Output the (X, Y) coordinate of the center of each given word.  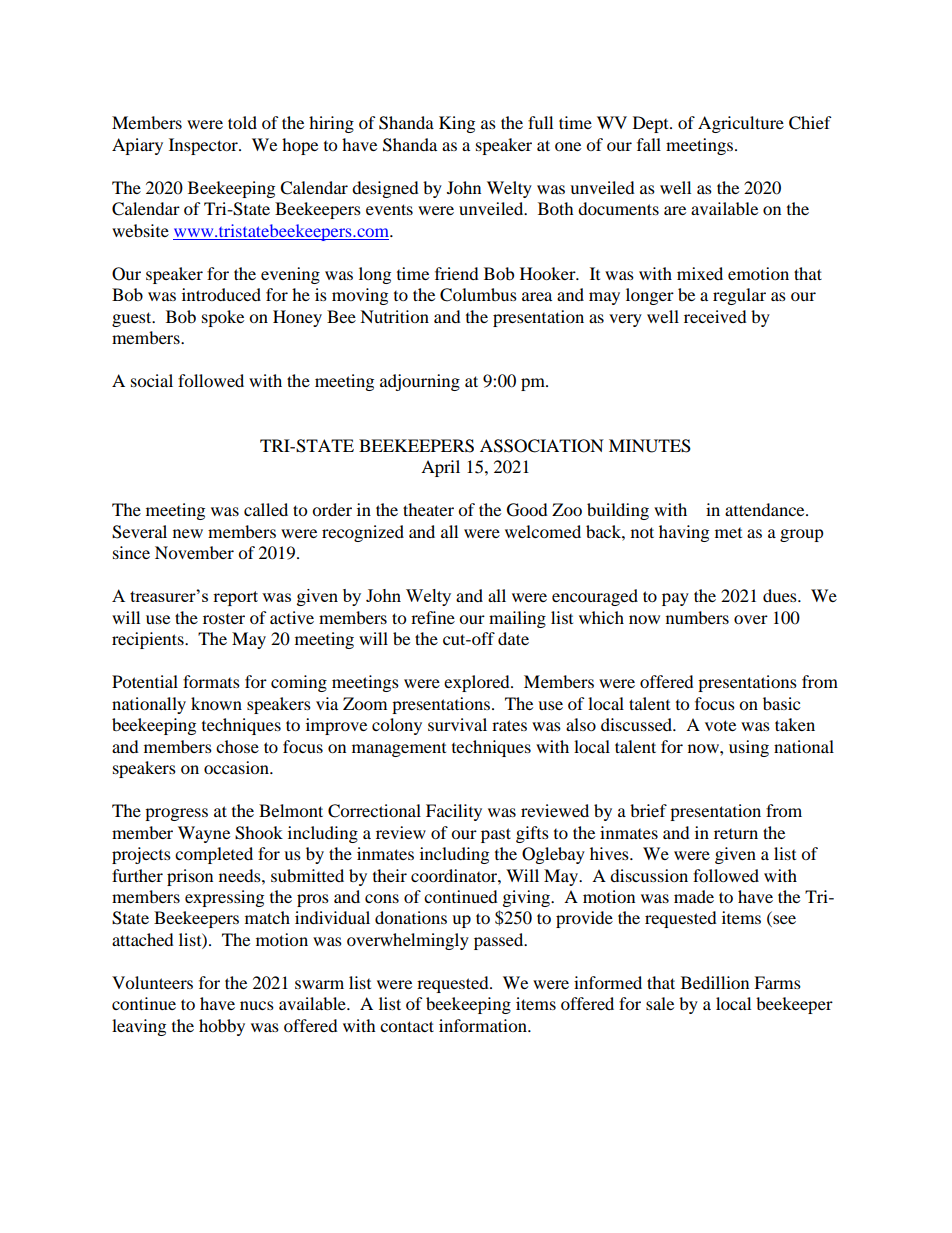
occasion (238, 767)
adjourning (420, 382)
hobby (222, 1027)
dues (781, 595)
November (194, 552)
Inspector (204, 146)
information (484, 1025)
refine (433, 617)
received (715, 316)
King (457, 124)
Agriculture (741, 124)
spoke (223, 318)
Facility (454, 812)
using (749, 748)
